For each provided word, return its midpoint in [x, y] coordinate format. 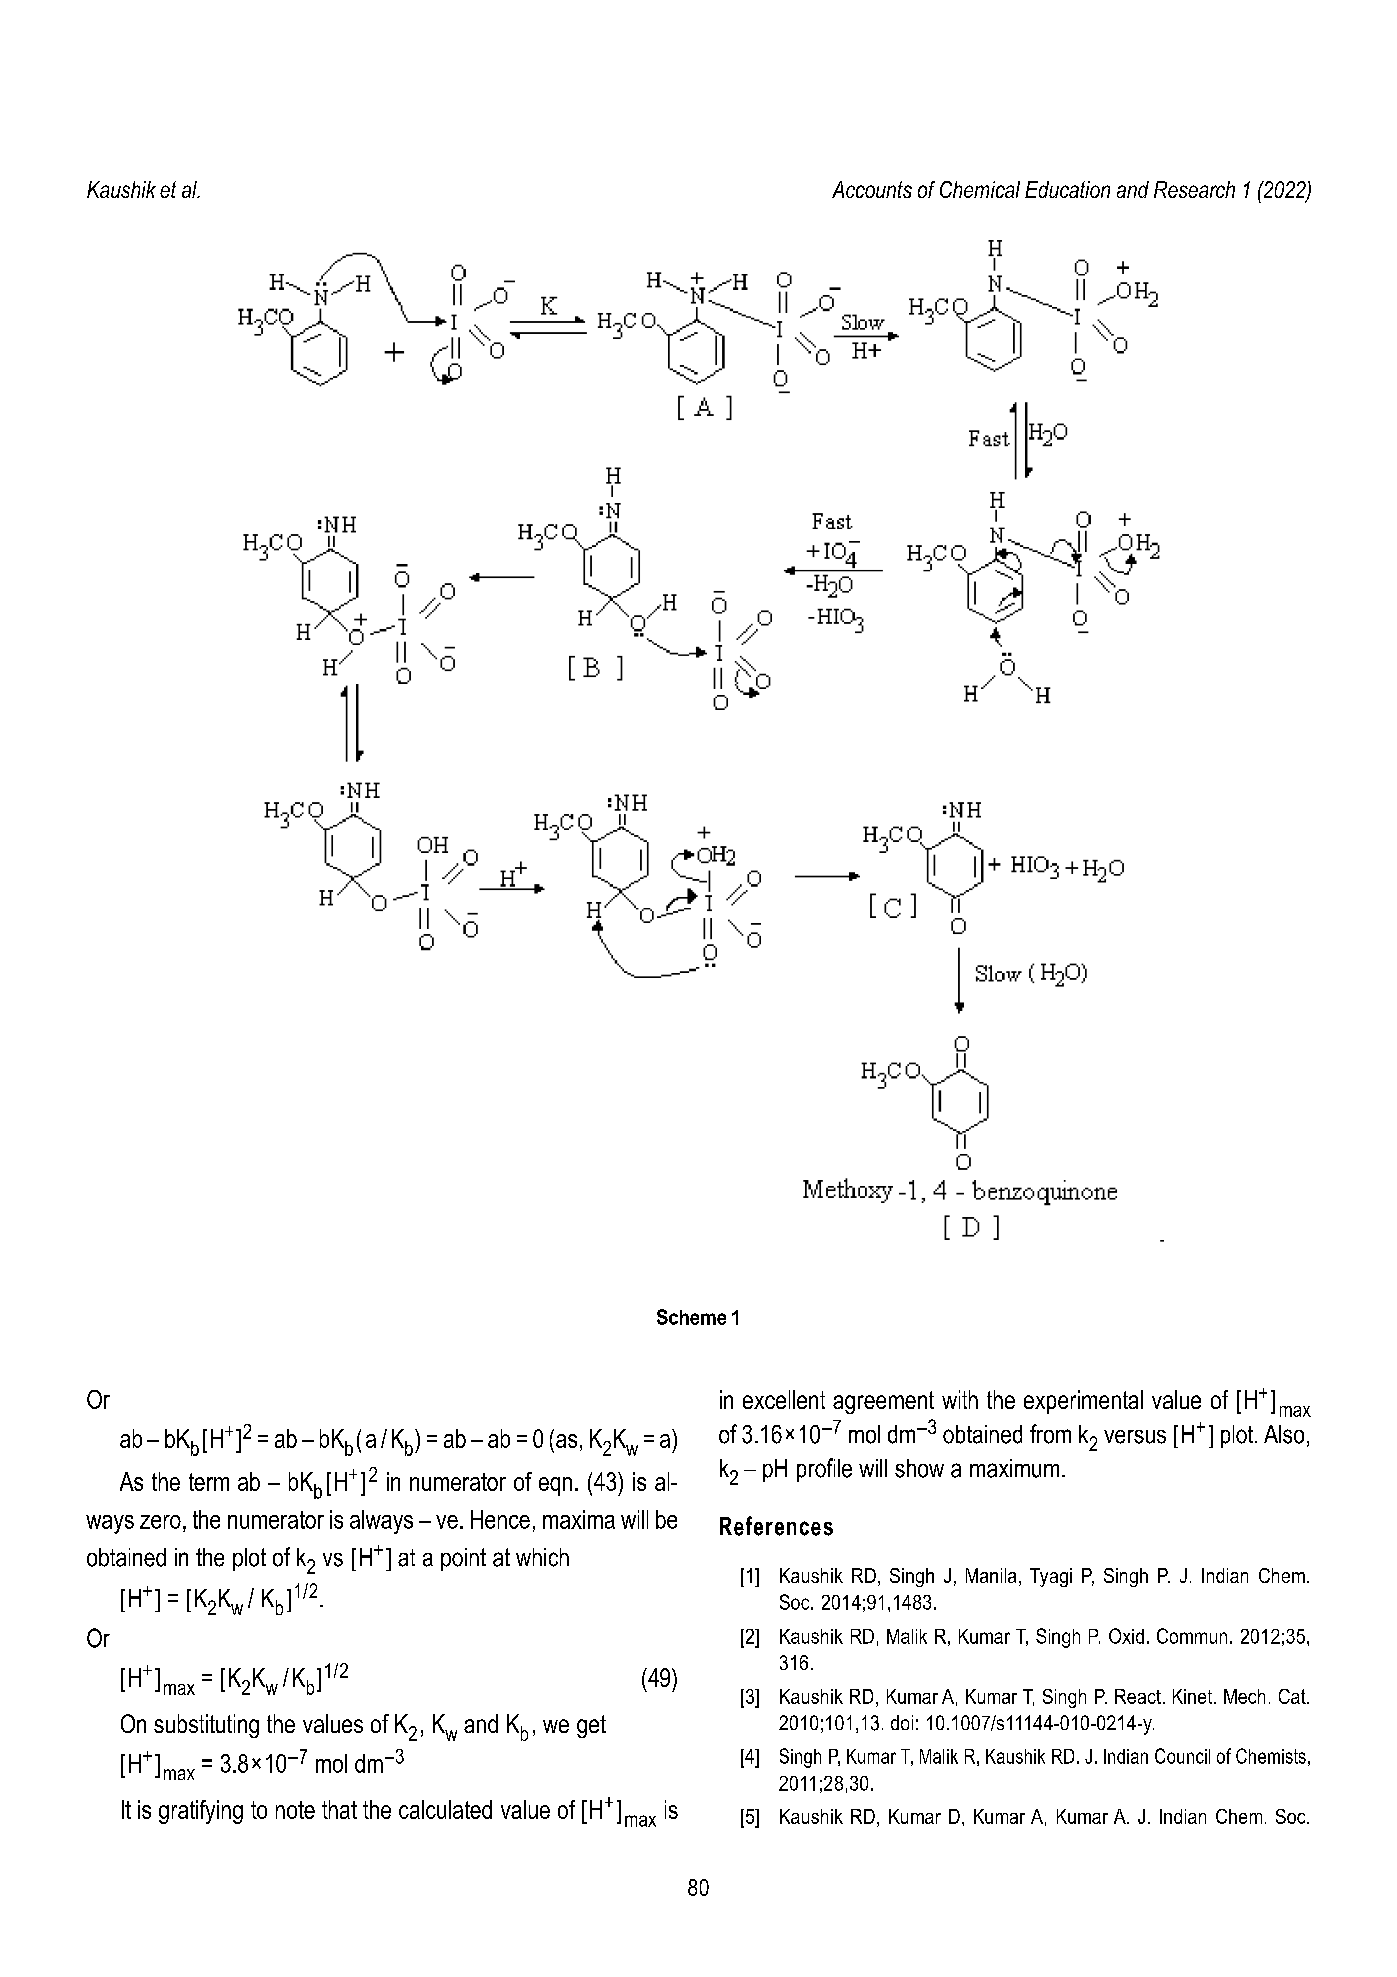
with [960, 1399]
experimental [1083, 1402]
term [209, 1482]
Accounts [872, 189]
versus [1135, 1437]
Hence [500, 1519]
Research [1194, 189]
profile [824, 1470]
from [1050, 1434]
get [591, 1726]
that [339, 1809]
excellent [784, 1399]
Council [1182, 1756]
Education [1067, 189]
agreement [883, 1402]
